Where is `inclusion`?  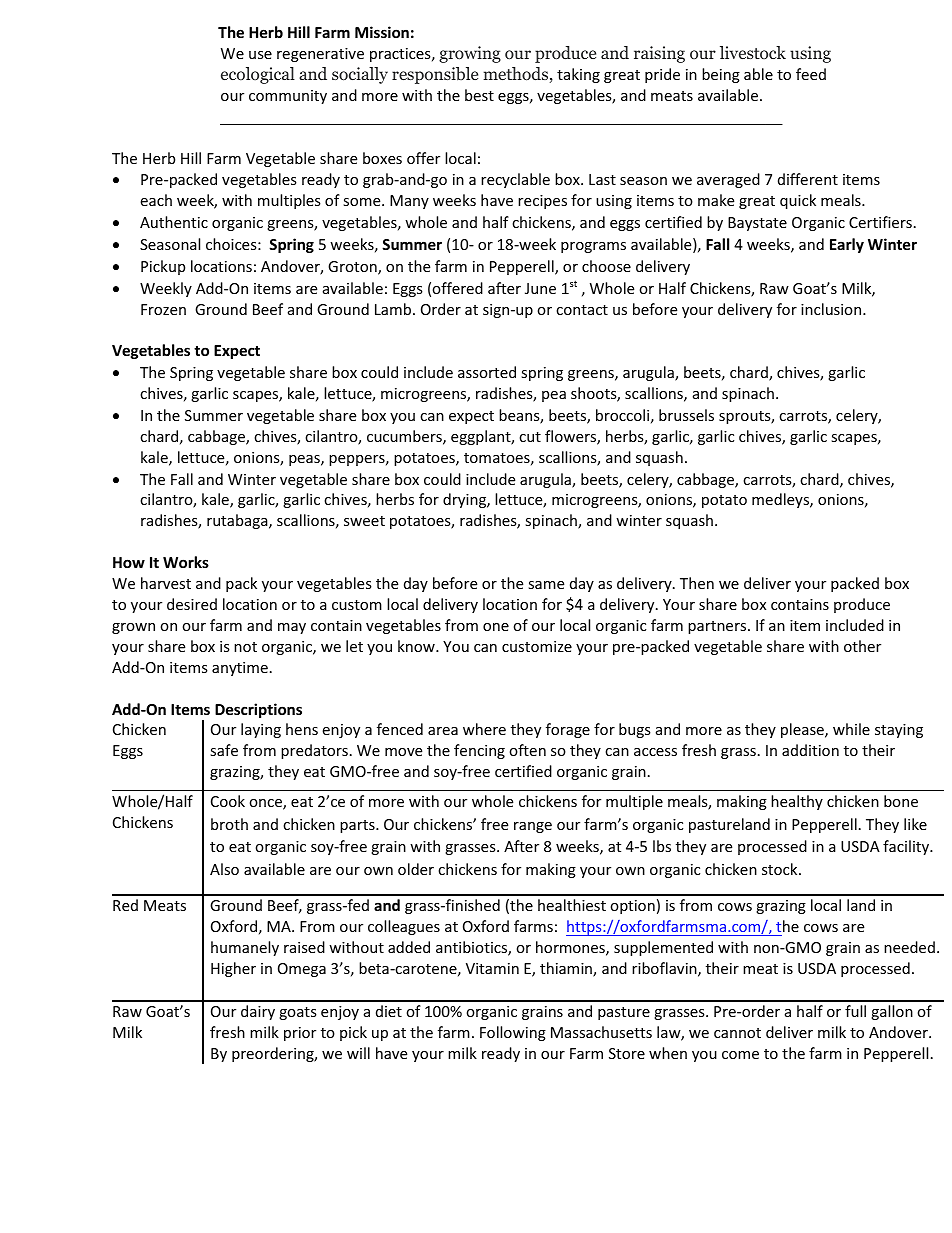
inclusion is located at coordinates (832, 309).
